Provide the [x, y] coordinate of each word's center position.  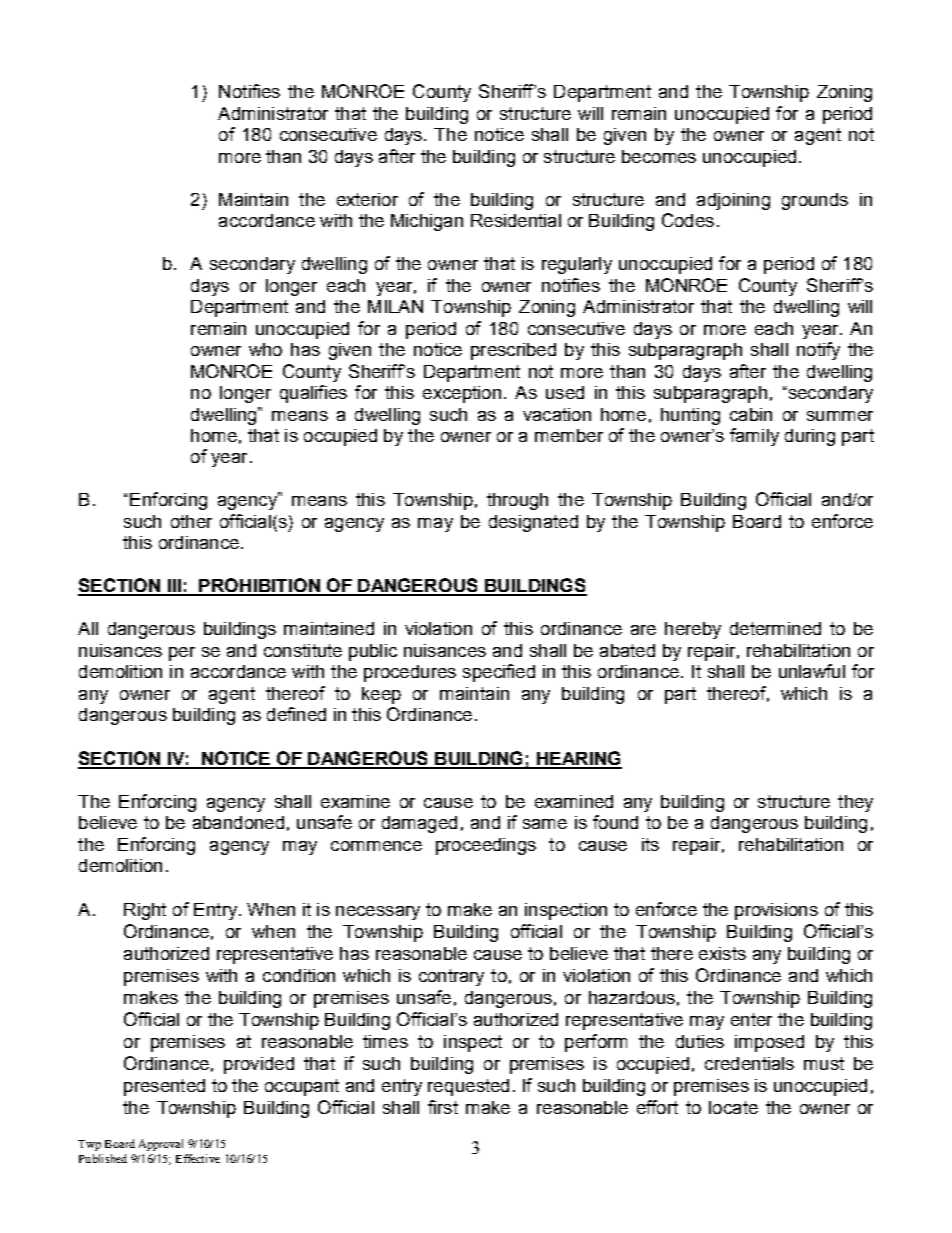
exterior [367, 199]
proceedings [486, 846]
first [443, 1107]
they [855, 803]
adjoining [733, 201]
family [754, 437]
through [517, 501]
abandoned [238, 822]
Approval [161, 1145]
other [191, 521]
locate [733, 1107]
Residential [516, 220]
